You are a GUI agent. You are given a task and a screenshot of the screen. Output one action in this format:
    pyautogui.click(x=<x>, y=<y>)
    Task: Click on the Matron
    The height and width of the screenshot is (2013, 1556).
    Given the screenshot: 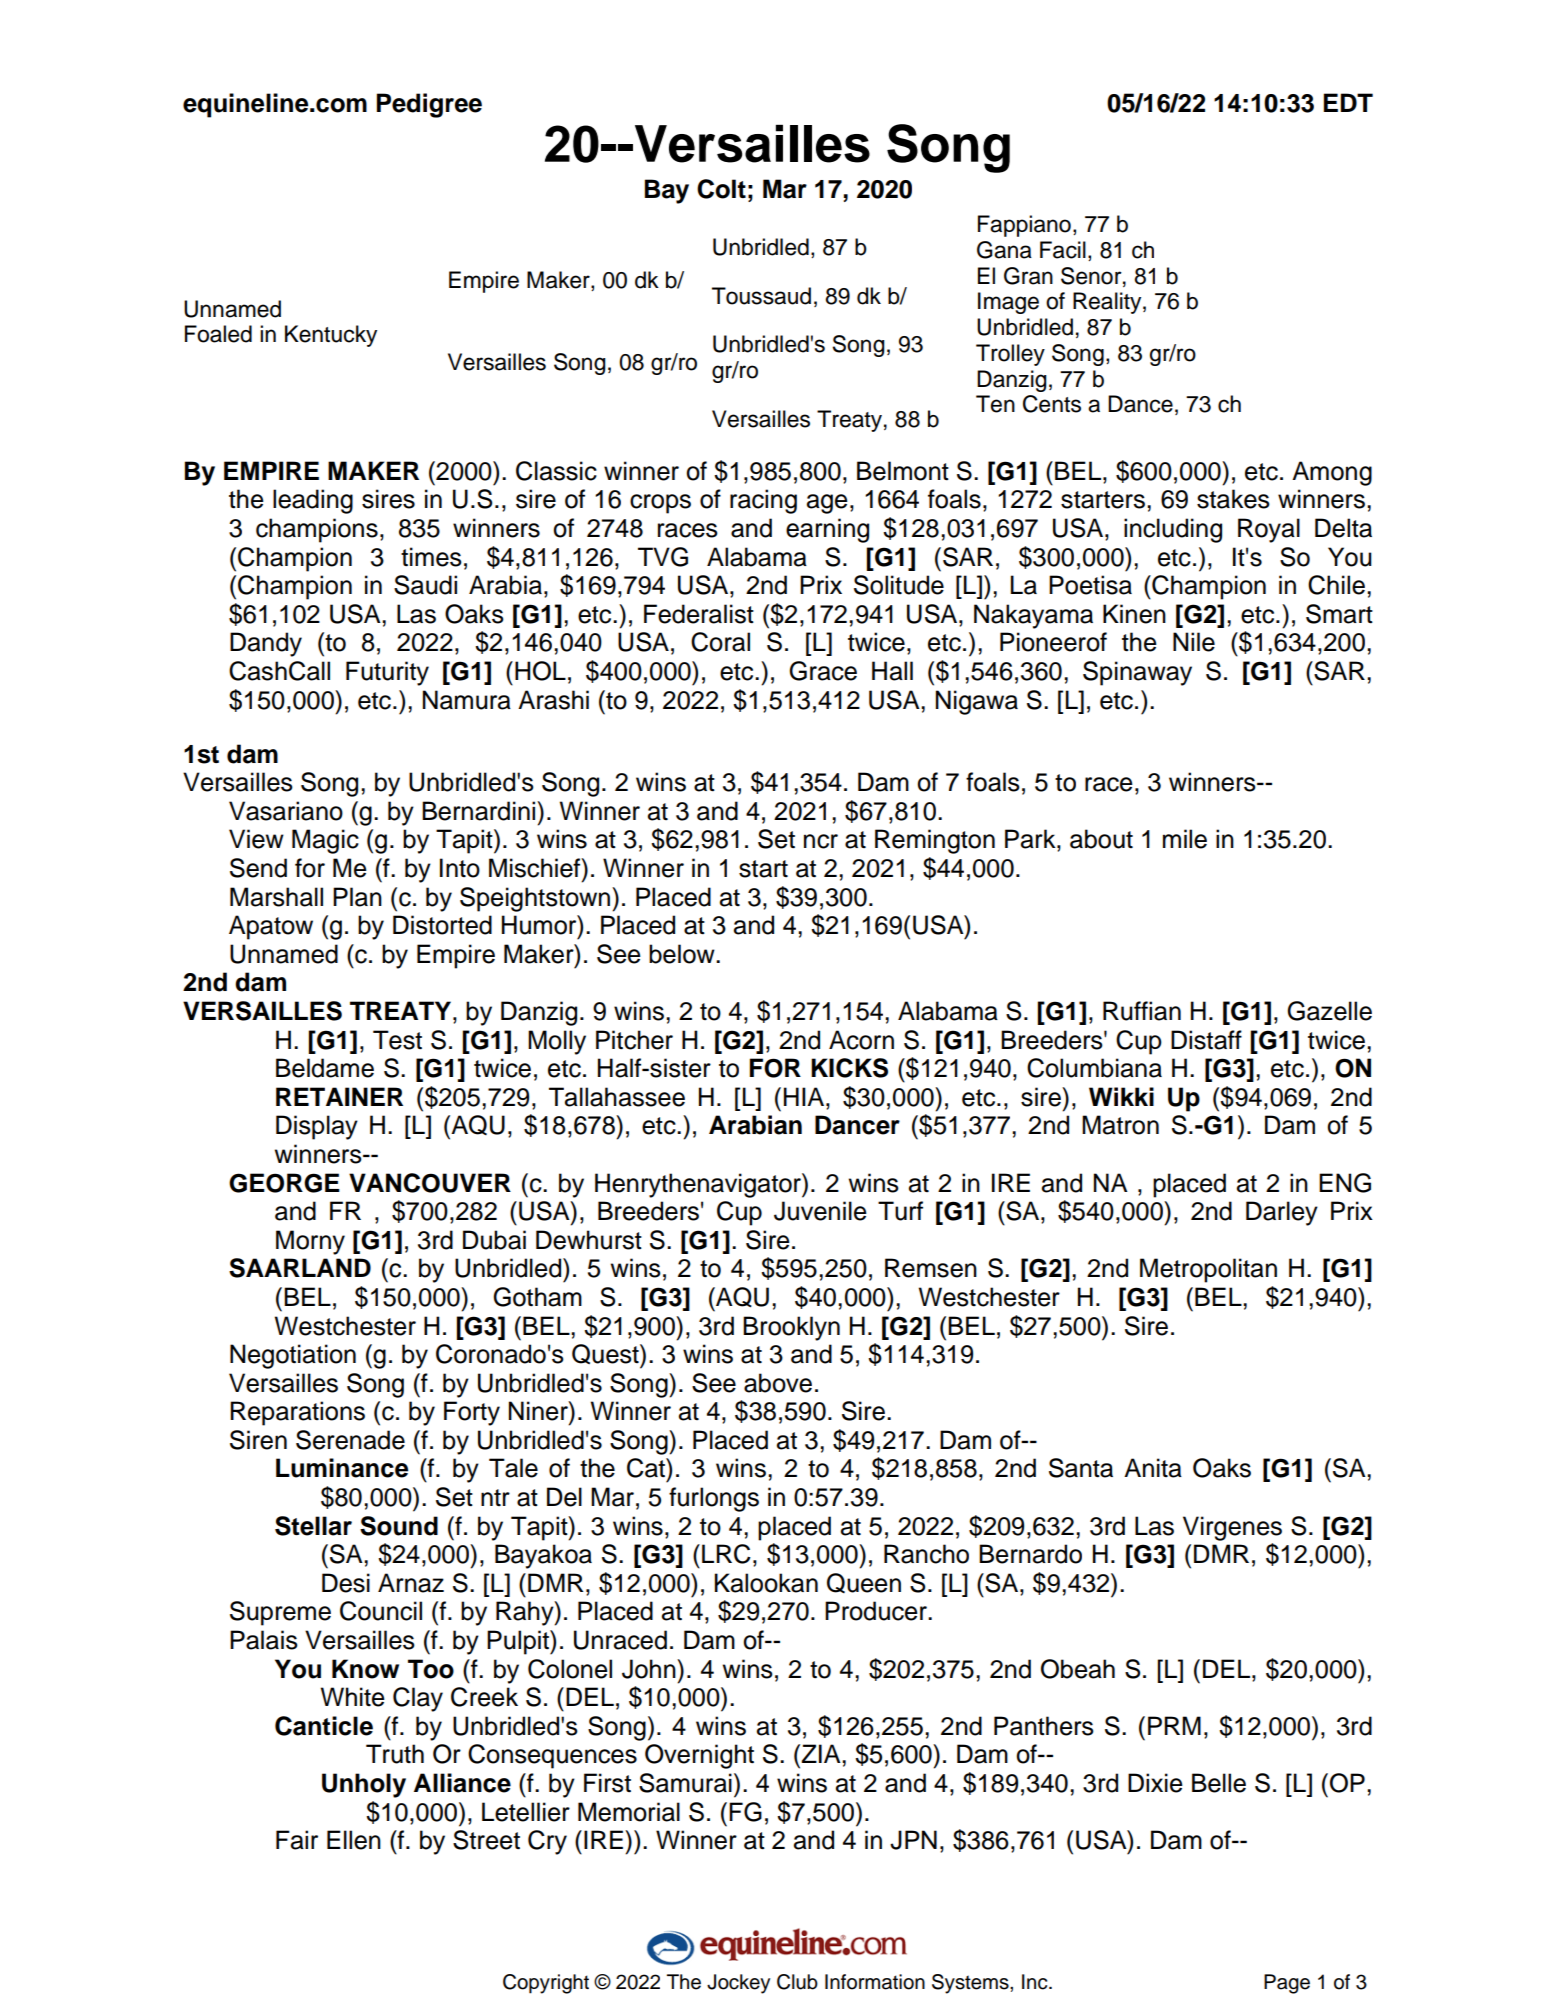 What is the action you would take?
    pyautogui.click(x=1120, y=1125)
